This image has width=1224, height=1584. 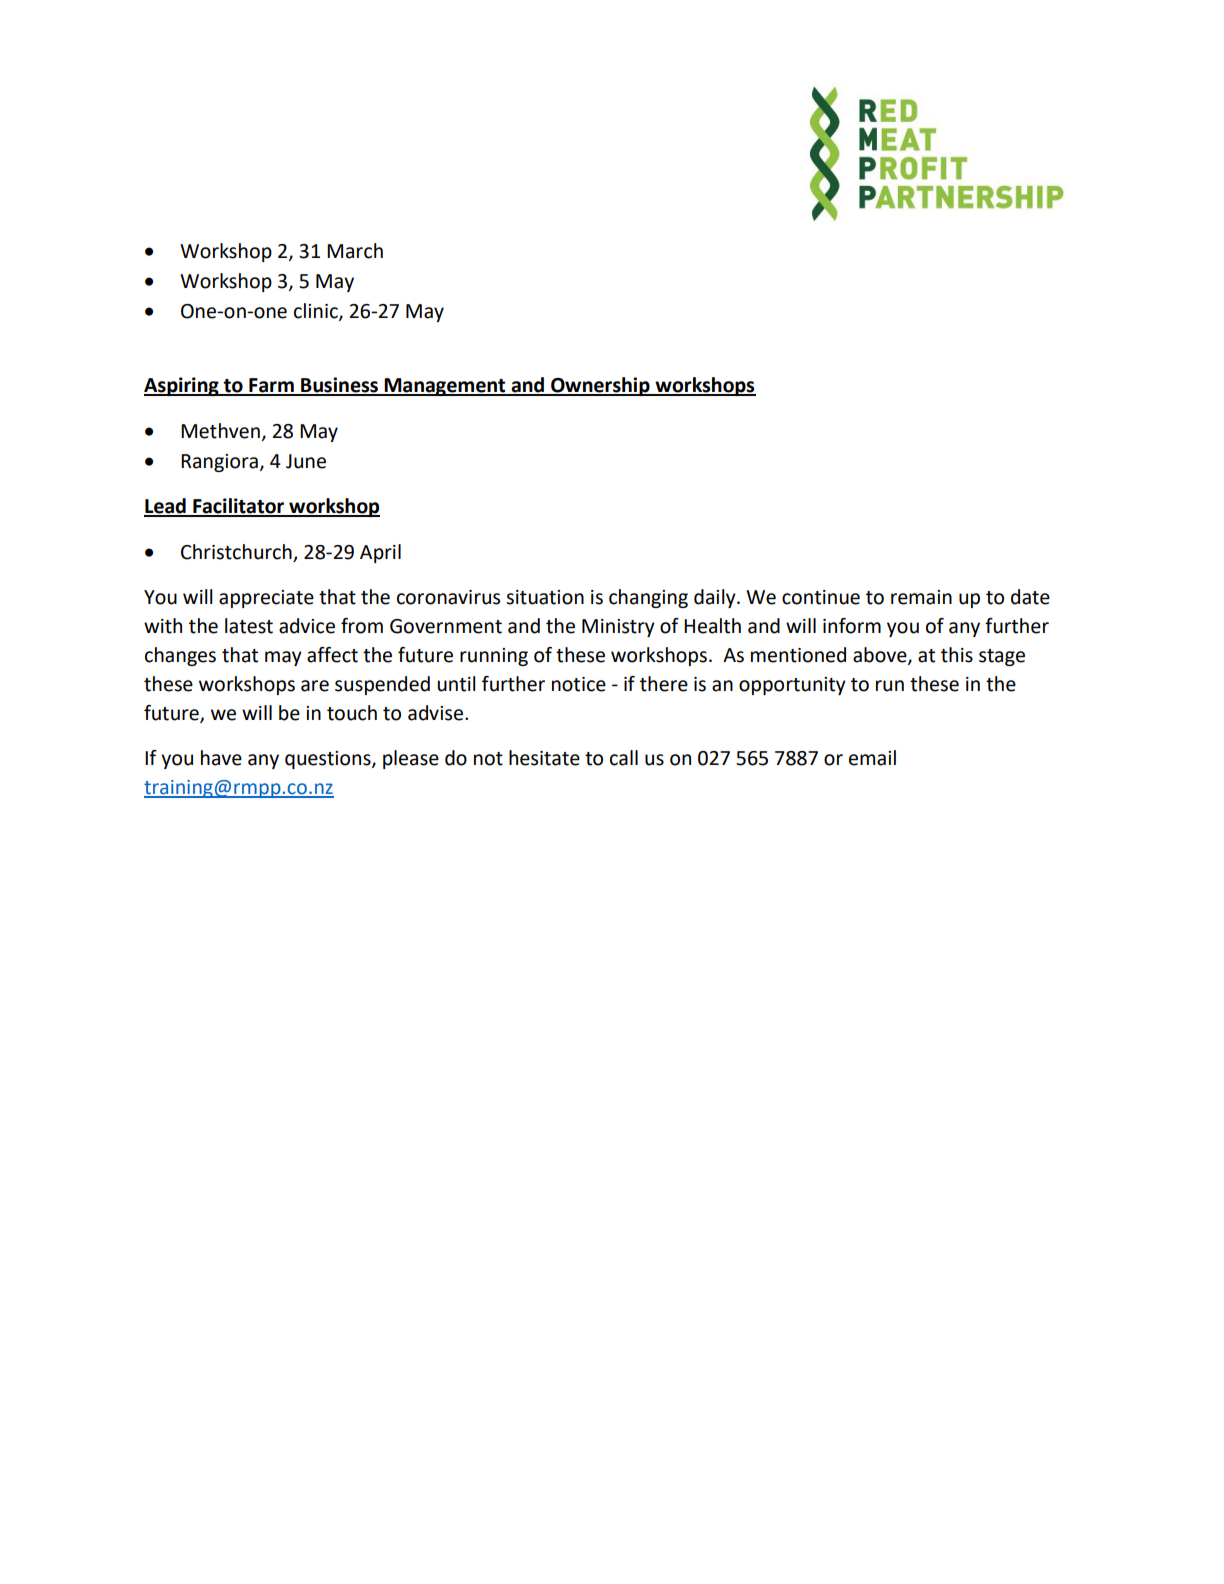 I want to click on have, so click(x=221, y=758).
